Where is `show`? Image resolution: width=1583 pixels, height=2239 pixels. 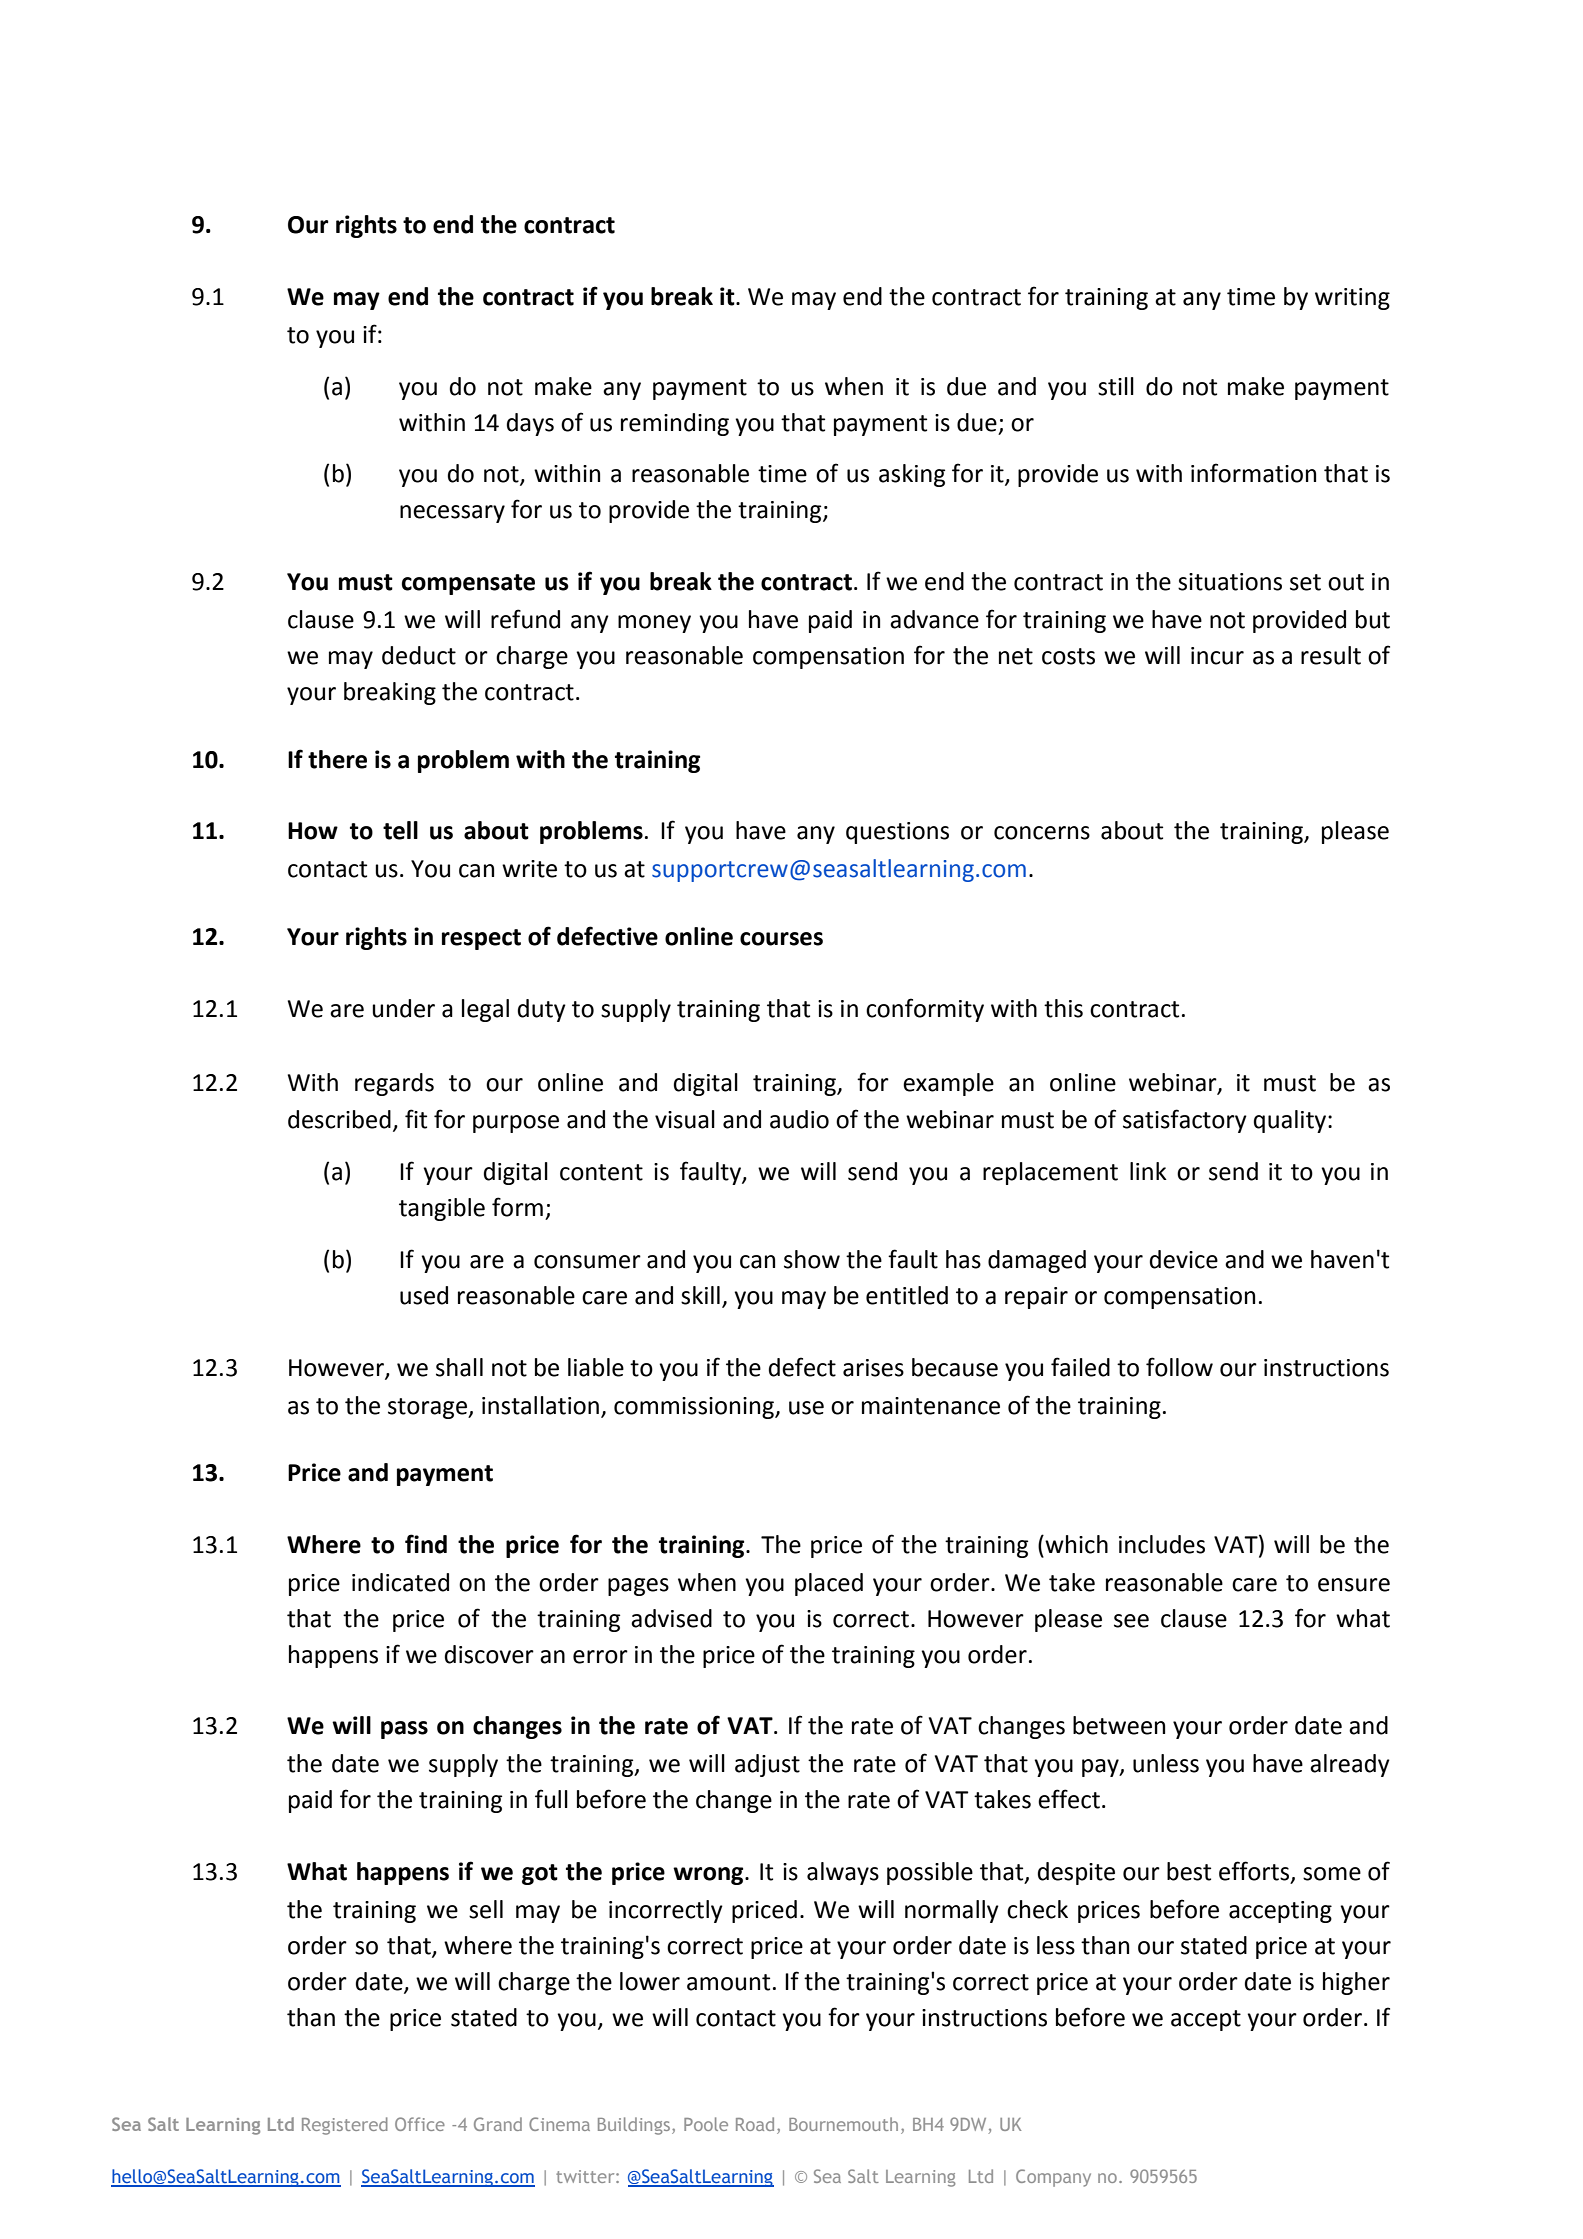
show is located at coordinates (812, 1259).
